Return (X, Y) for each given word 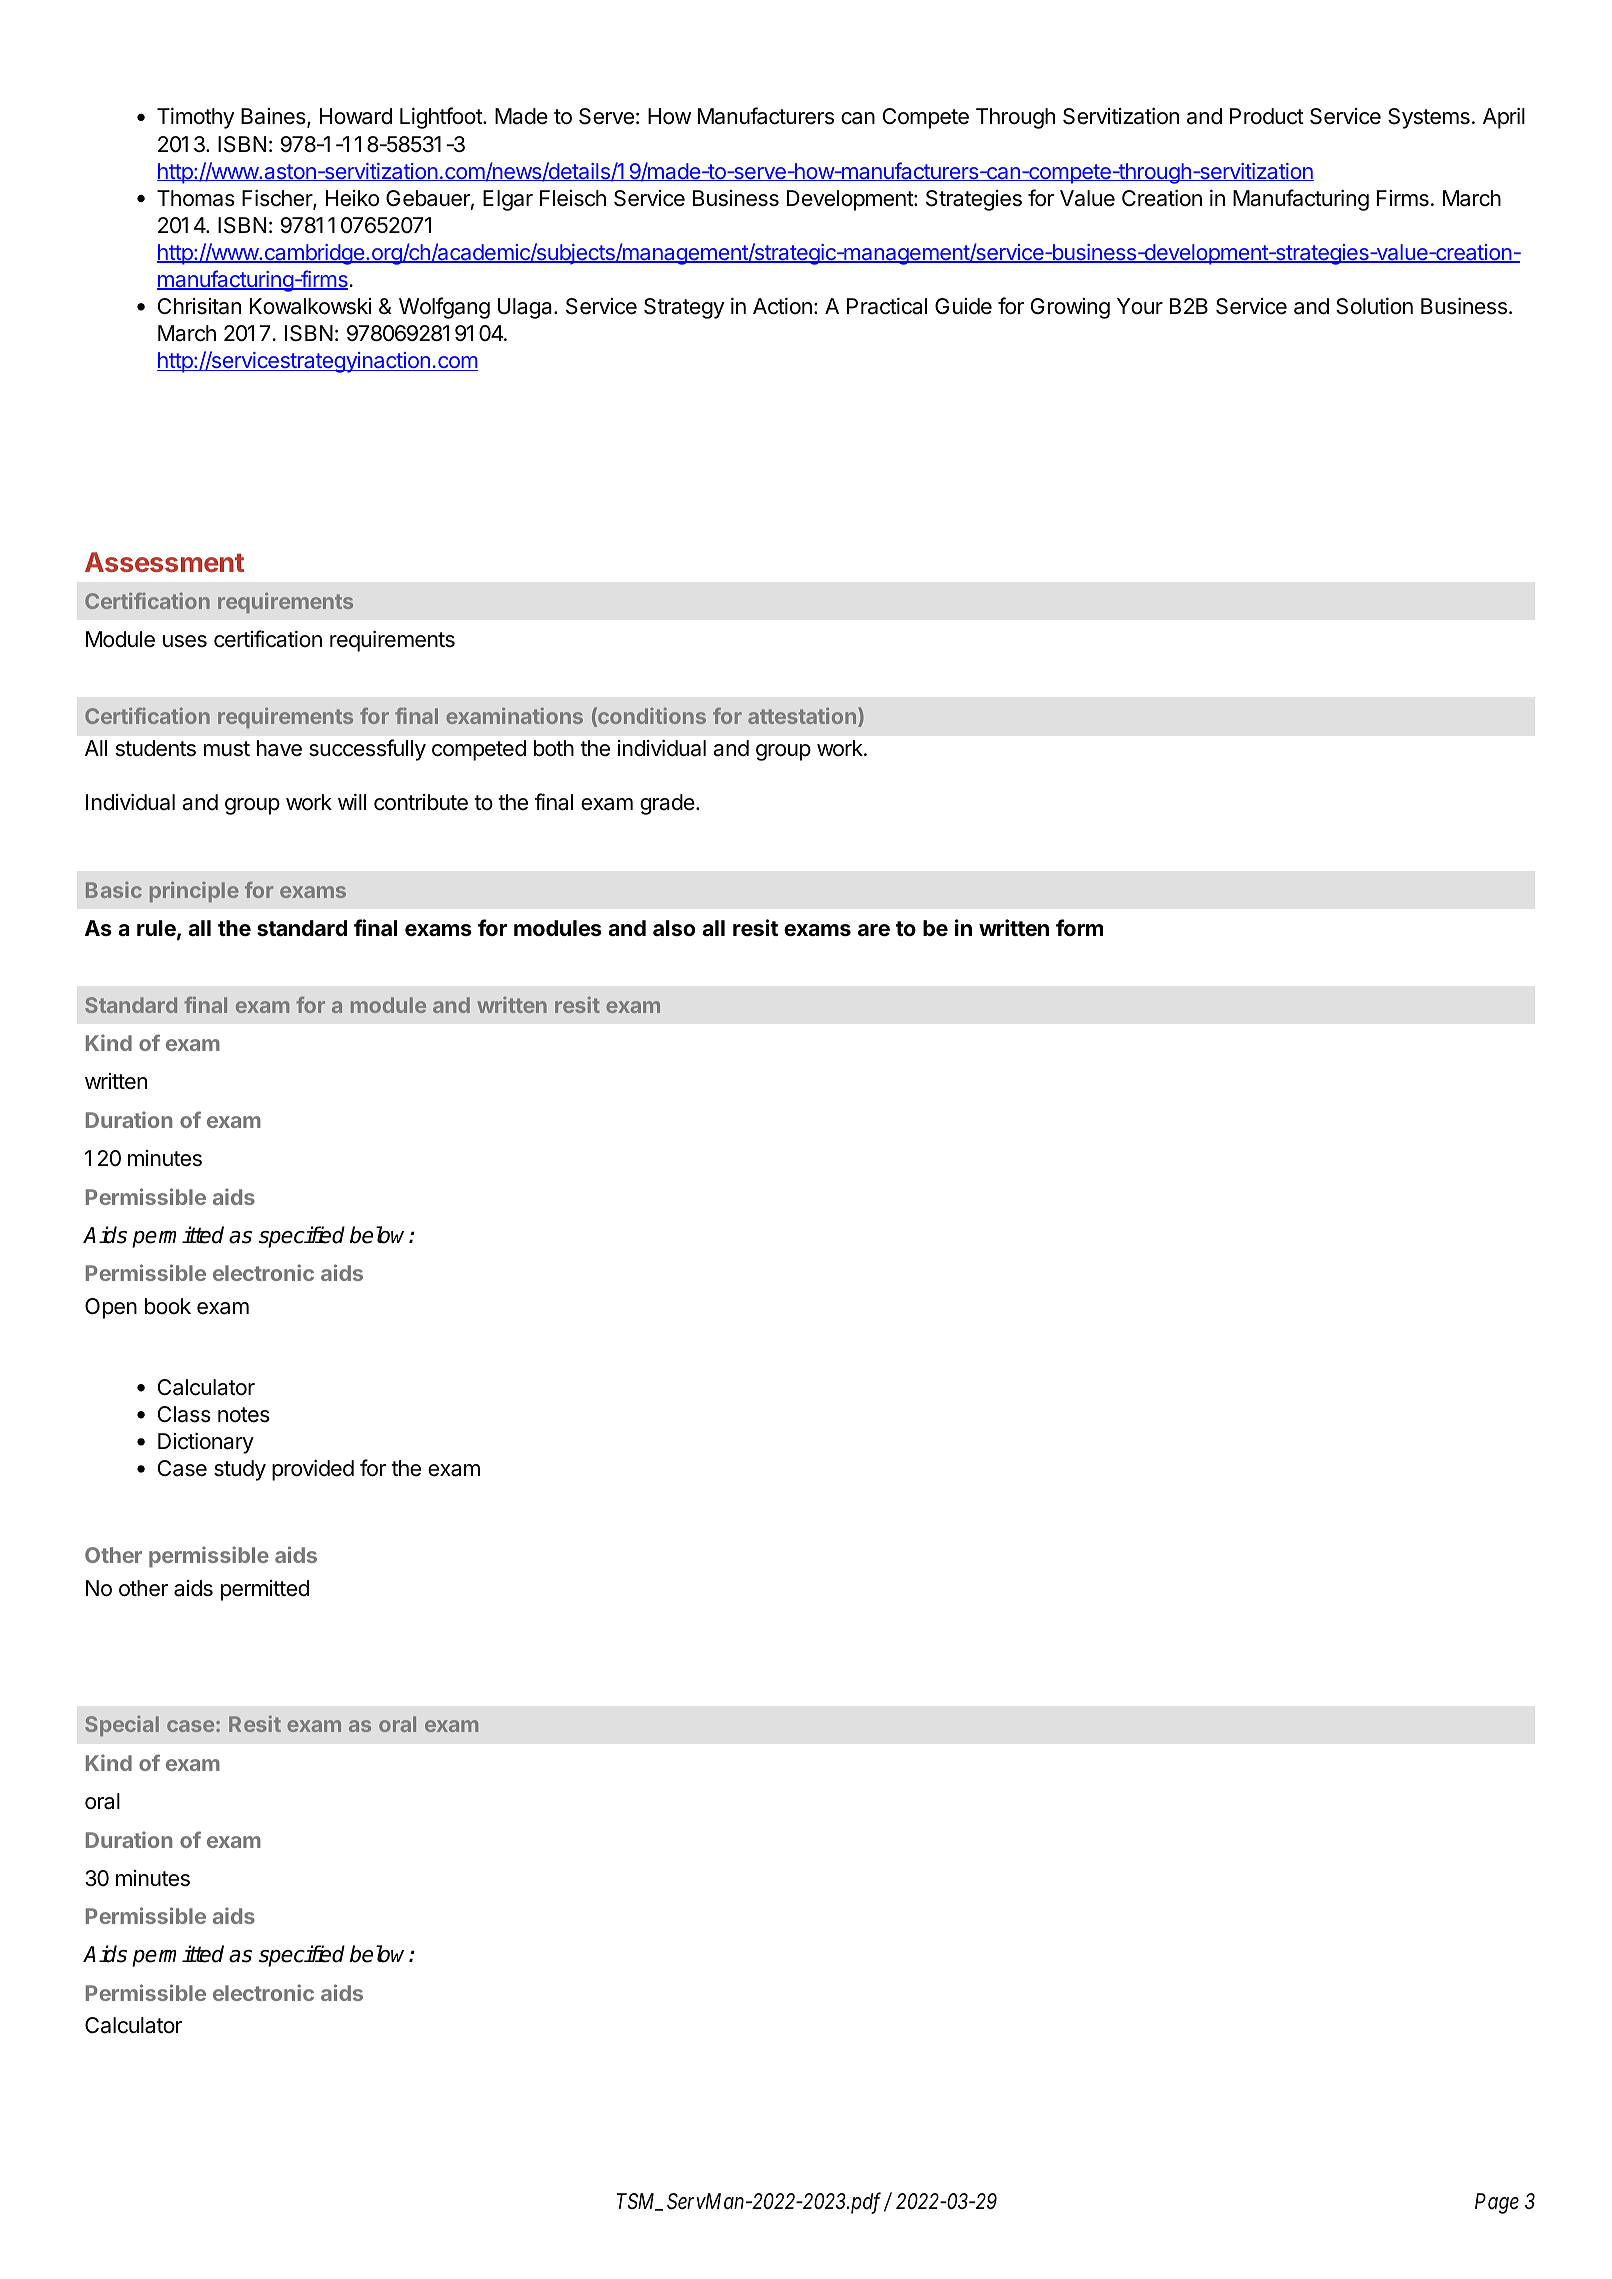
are (874, 930)
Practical (887, 306)
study (240, 1470)
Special (122, 1726)
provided (313, 1470)
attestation (802, 715)
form (1079, 927)
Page (1497, 2203)
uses (185, 641)
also (674, 928)
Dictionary (206, 1443)
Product (1267, 116)
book (168, 1306)
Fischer (278, 199)
